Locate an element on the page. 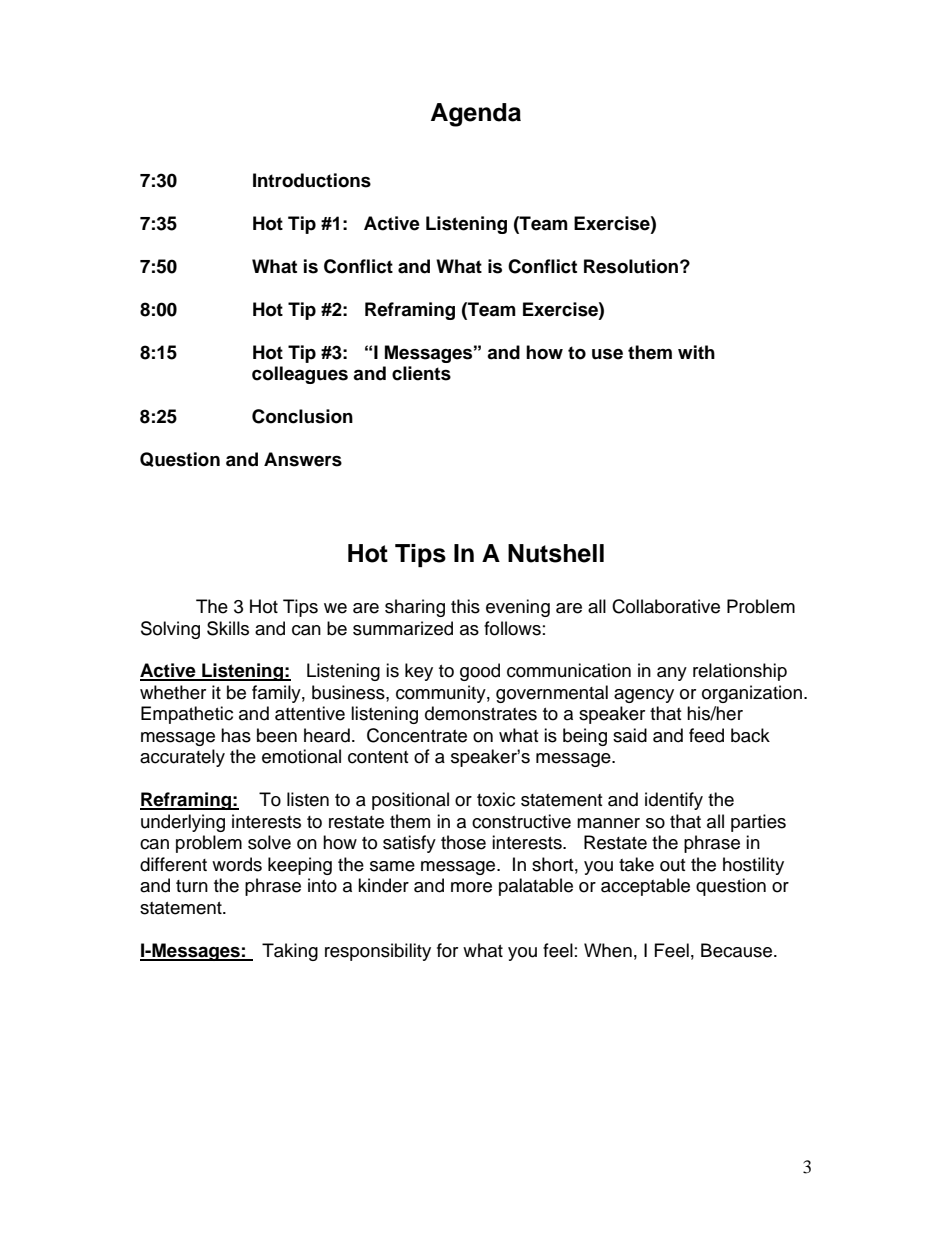 The width and height of the document is (952, 1233). Introductions is located at coordinates (312, 180).
